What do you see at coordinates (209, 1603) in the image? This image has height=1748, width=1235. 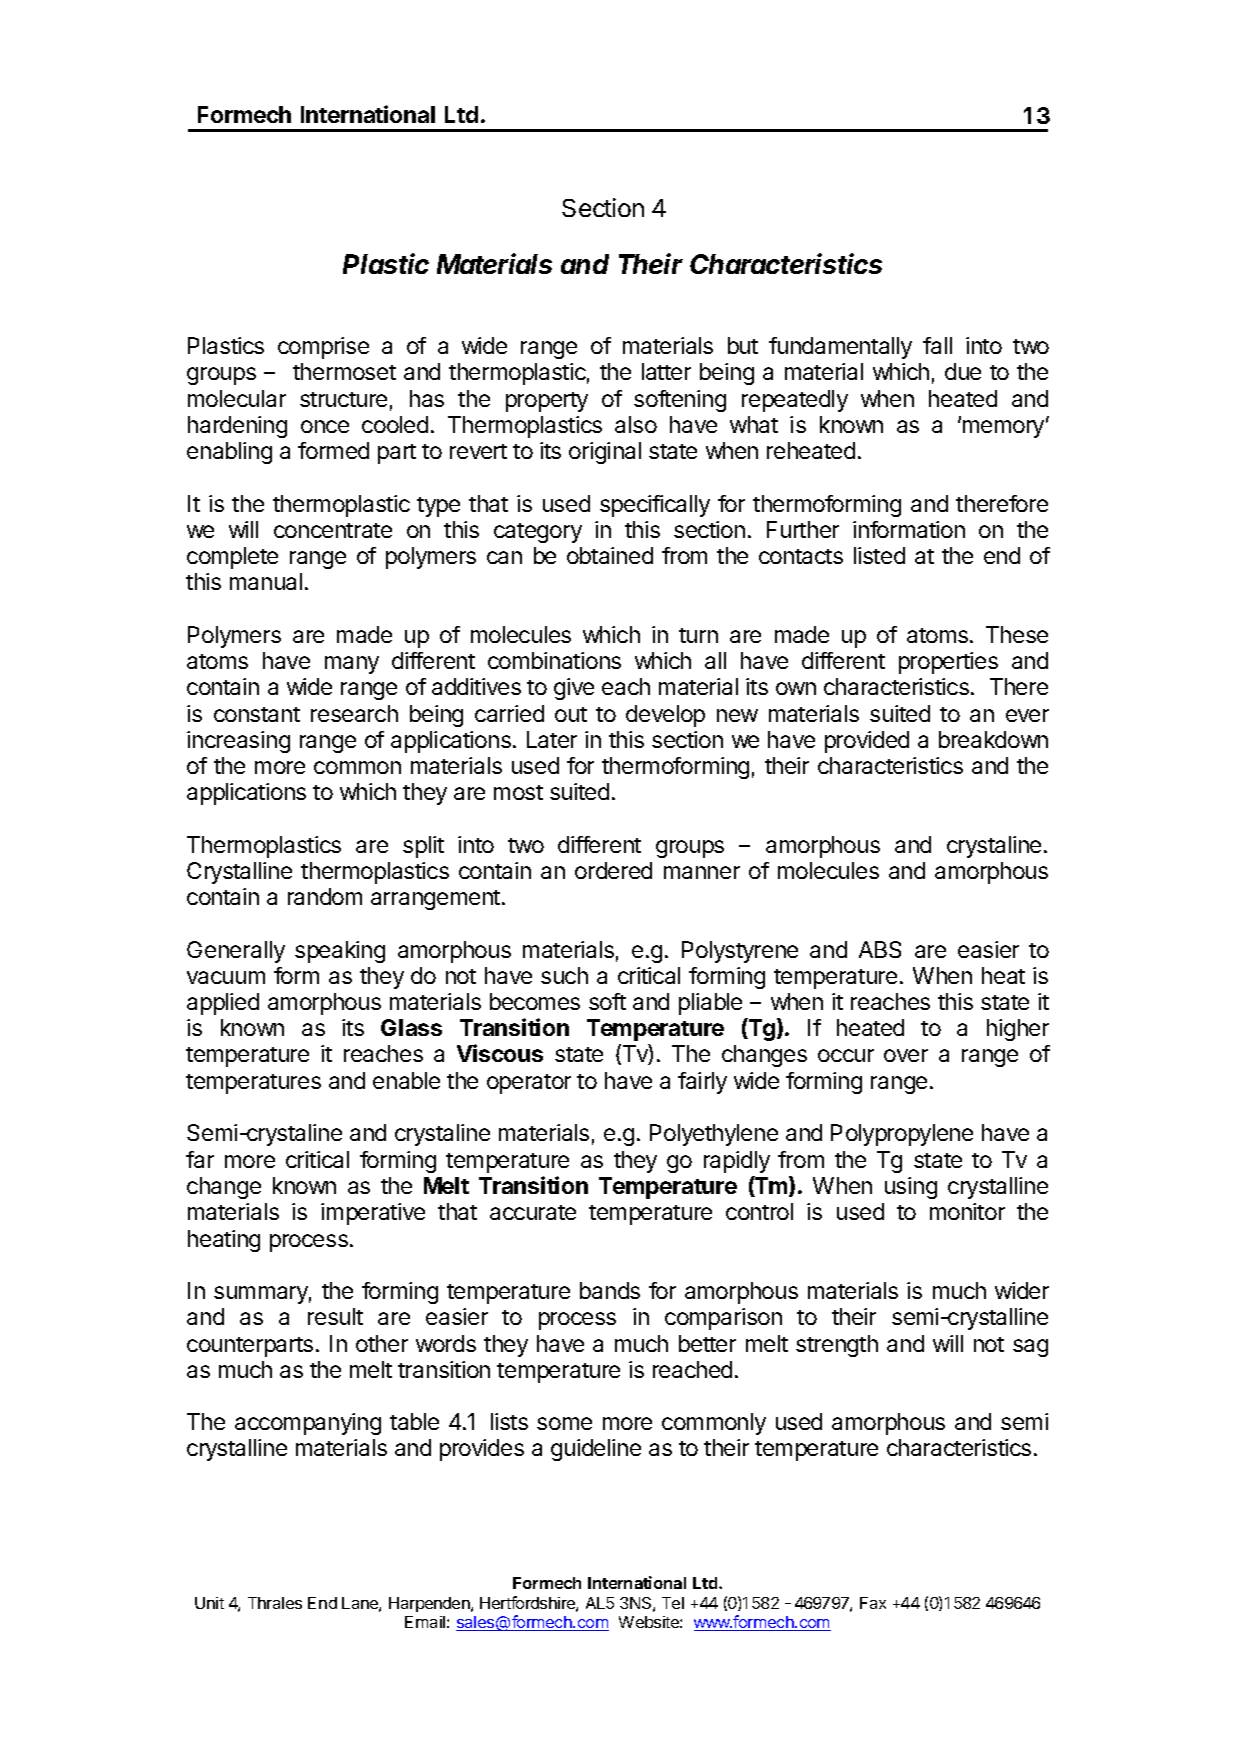 I see `Unit` at bounding box center [209, 1603].
